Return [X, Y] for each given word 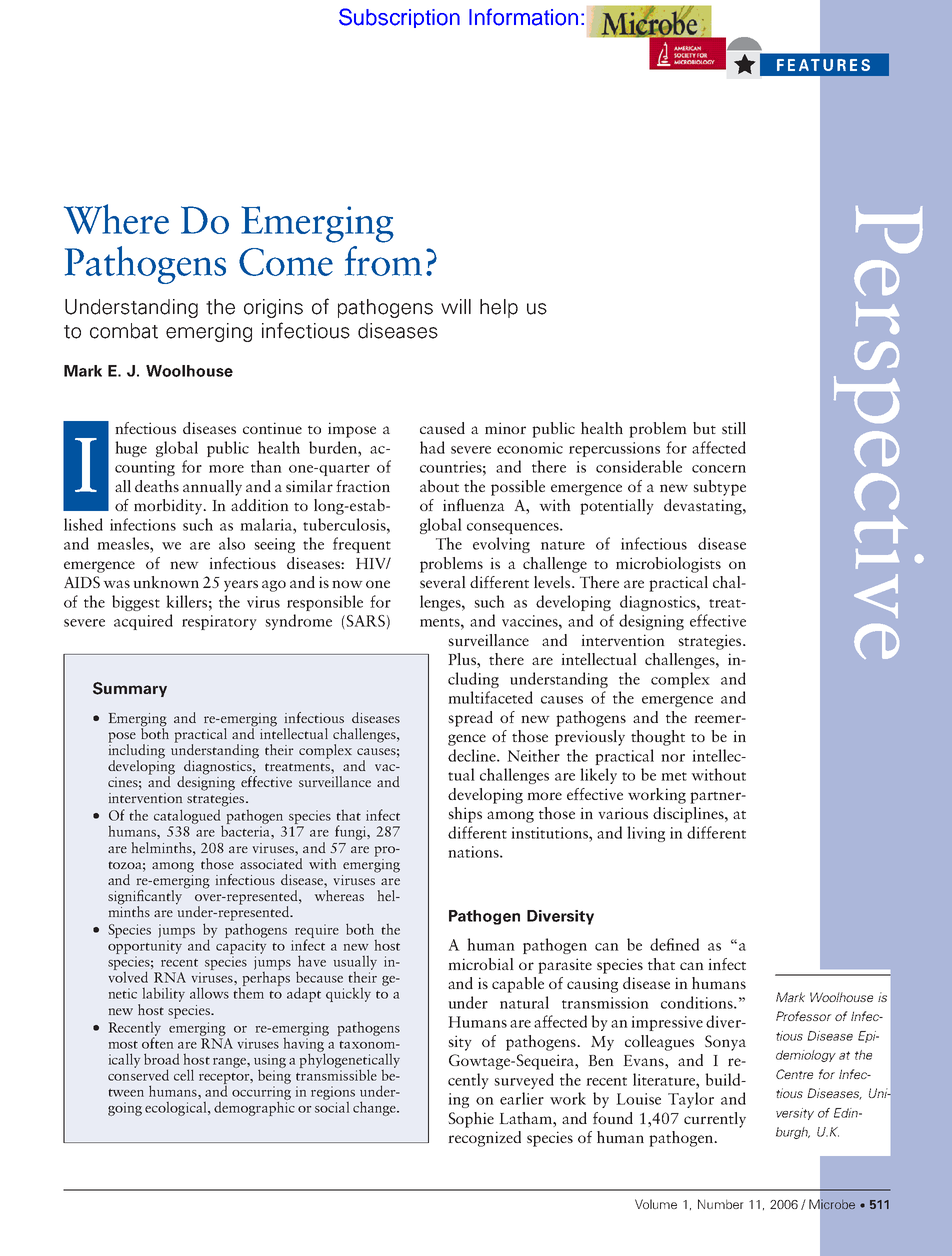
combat [124, 331]
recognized [484, 1139]
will [456, 306]
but [704, 428]
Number [721, 1204]
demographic [254, 1107]
